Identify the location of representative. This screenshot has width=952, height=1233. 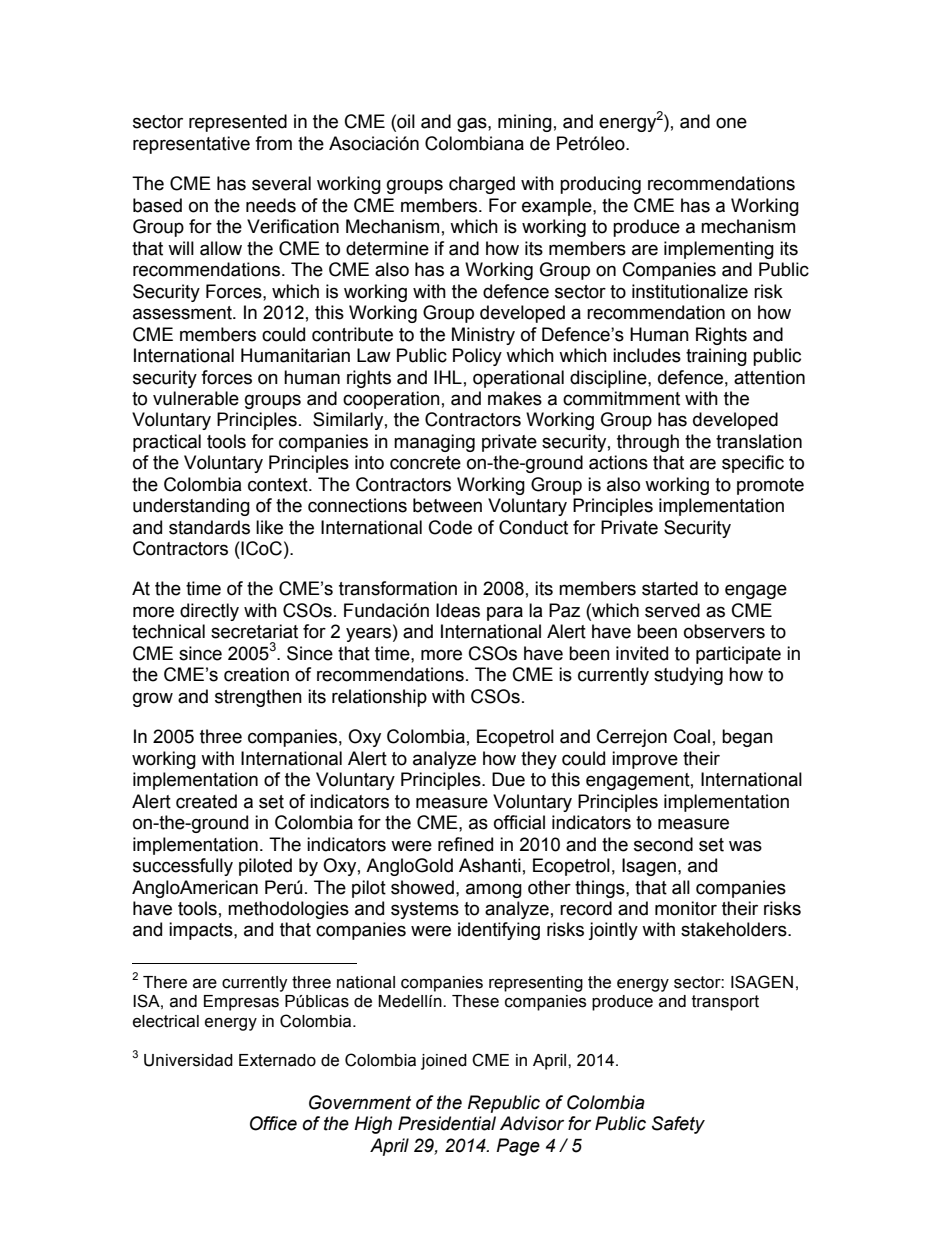
(191, 145).
